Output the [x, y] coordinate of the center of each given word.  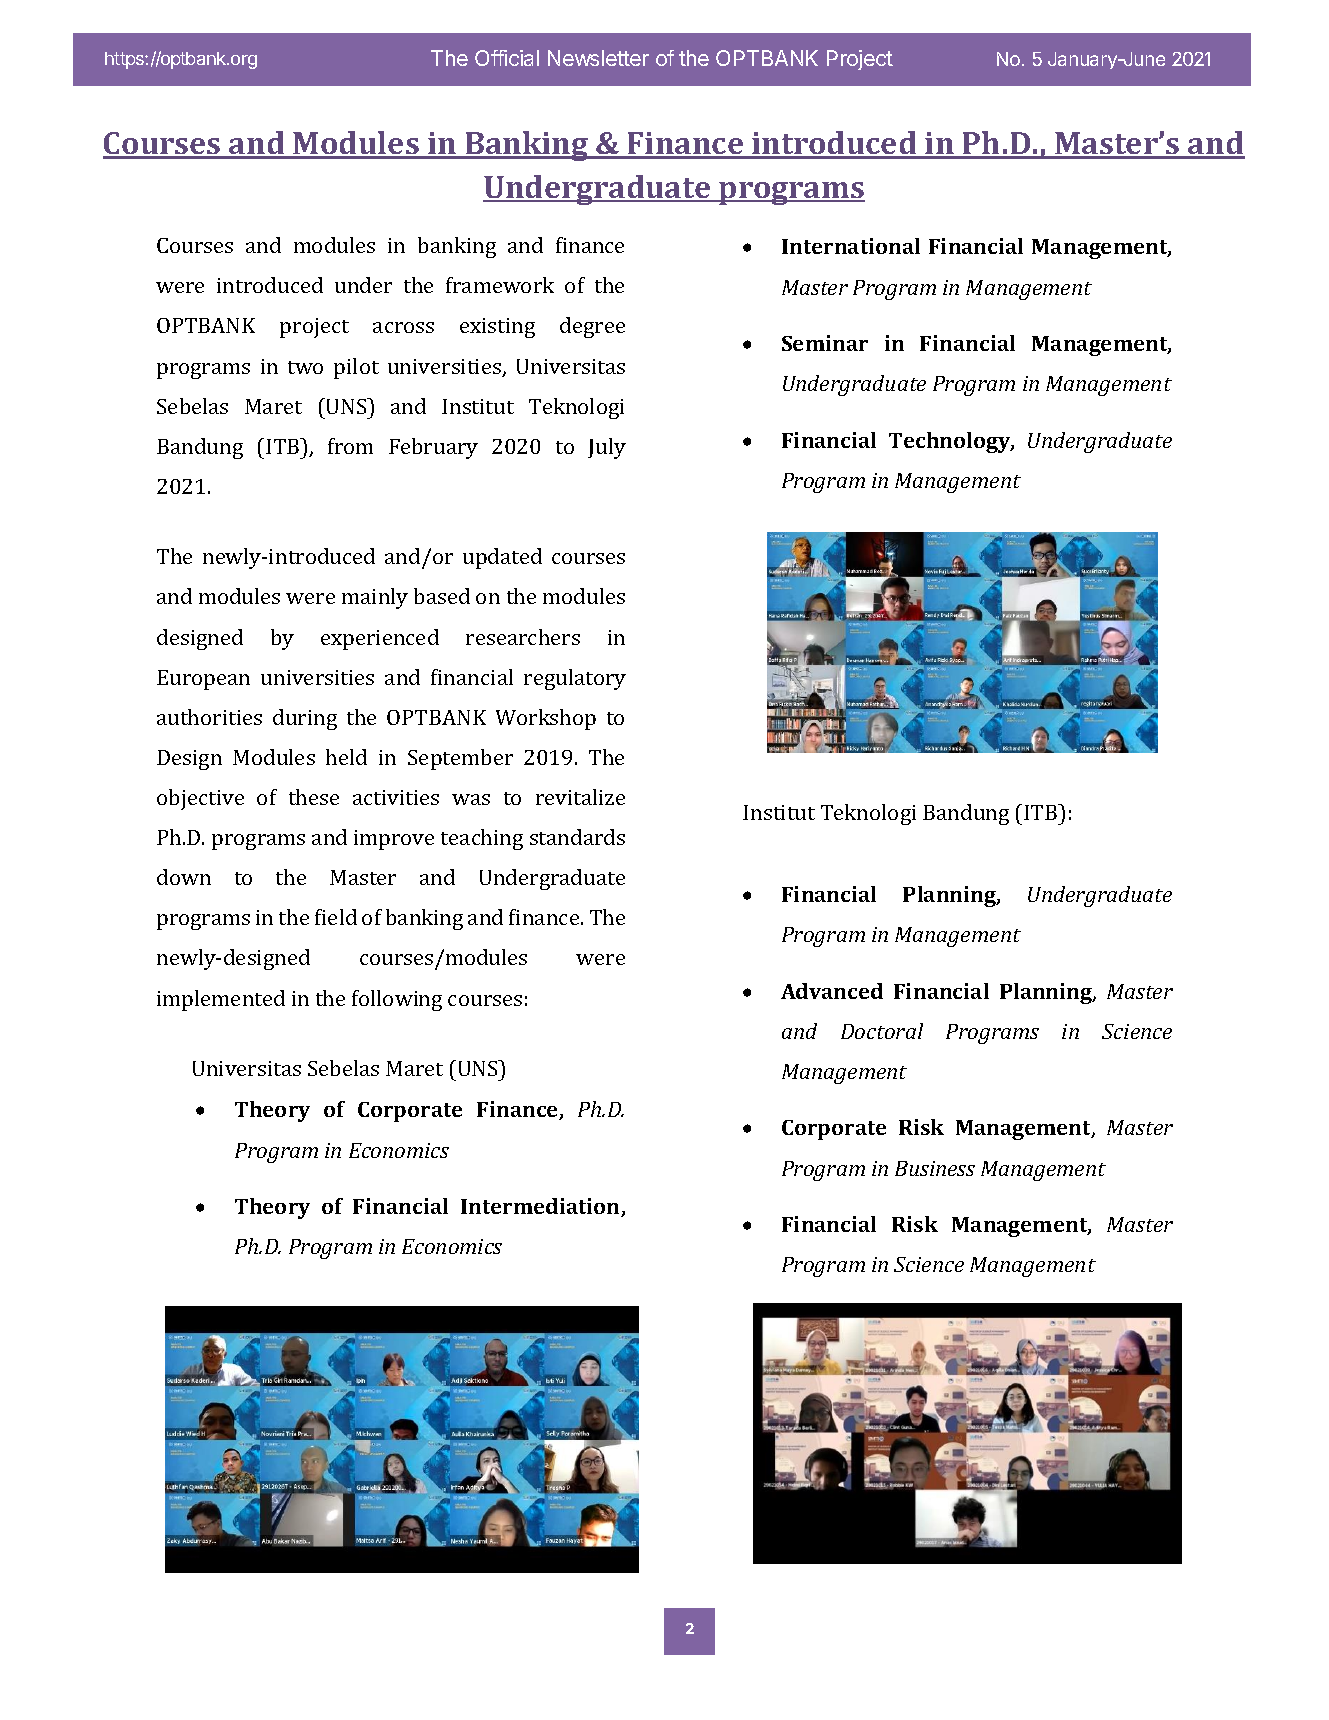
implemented [221, 1000]
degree [592, 327]
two [305, 367]
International [851, 246]
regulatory [575, 679]
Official [507, 58]
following [397, 1000]
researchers [523, 637]
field [336, 917]
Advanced [832, 991]
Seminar [825, 343]
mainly [375, 598]
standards [577, 837]
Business [935, 1168]
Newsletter [598, 58]
